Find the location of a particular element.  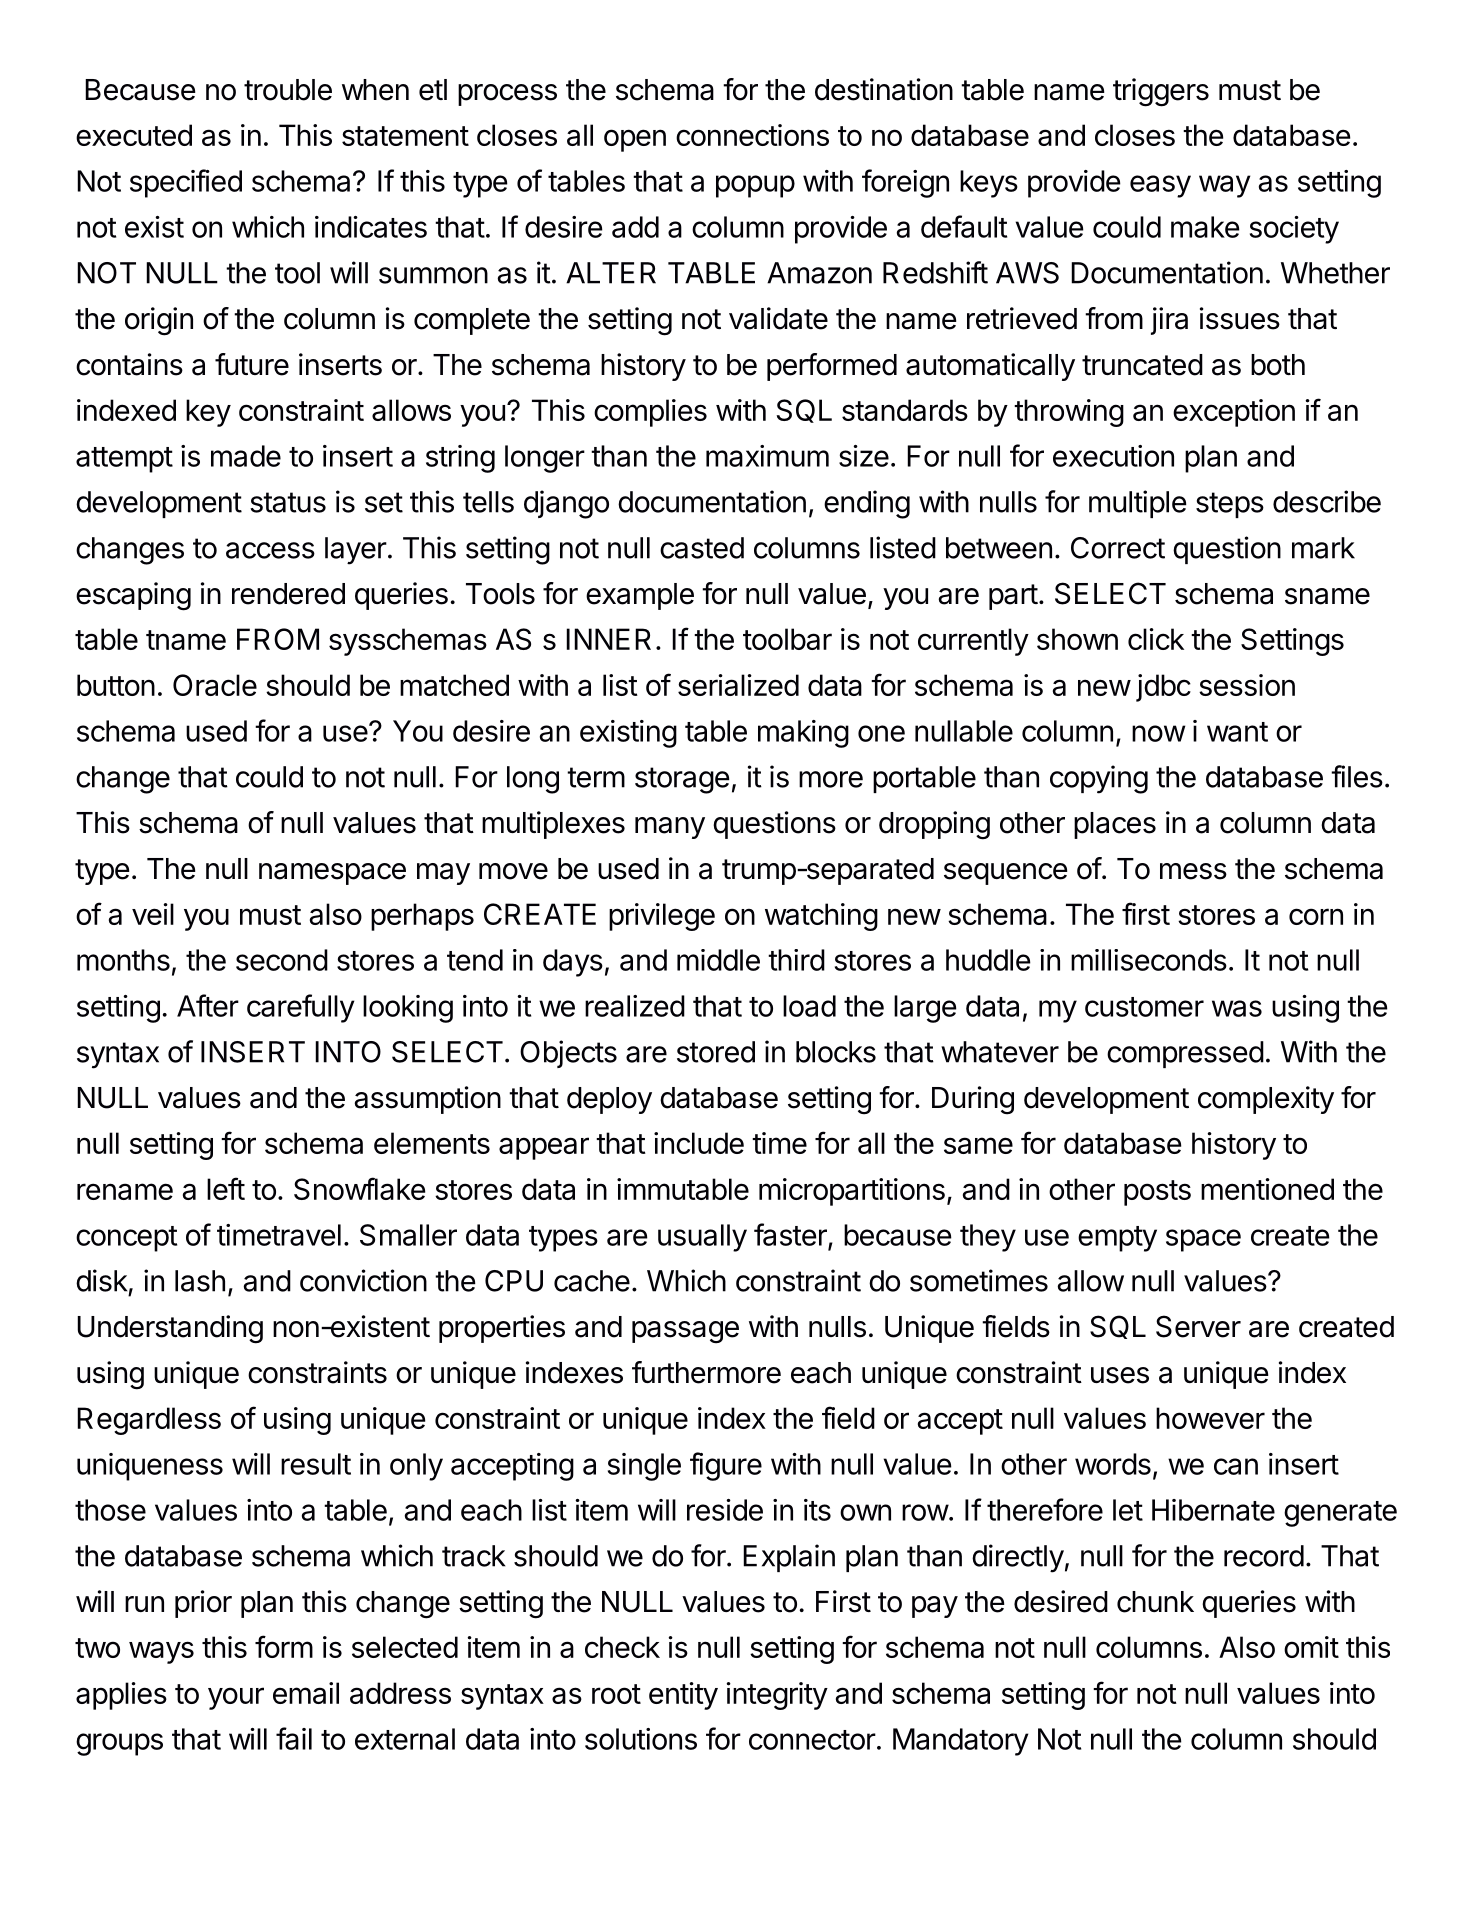

lash is located at coordinates (200, 1281).
